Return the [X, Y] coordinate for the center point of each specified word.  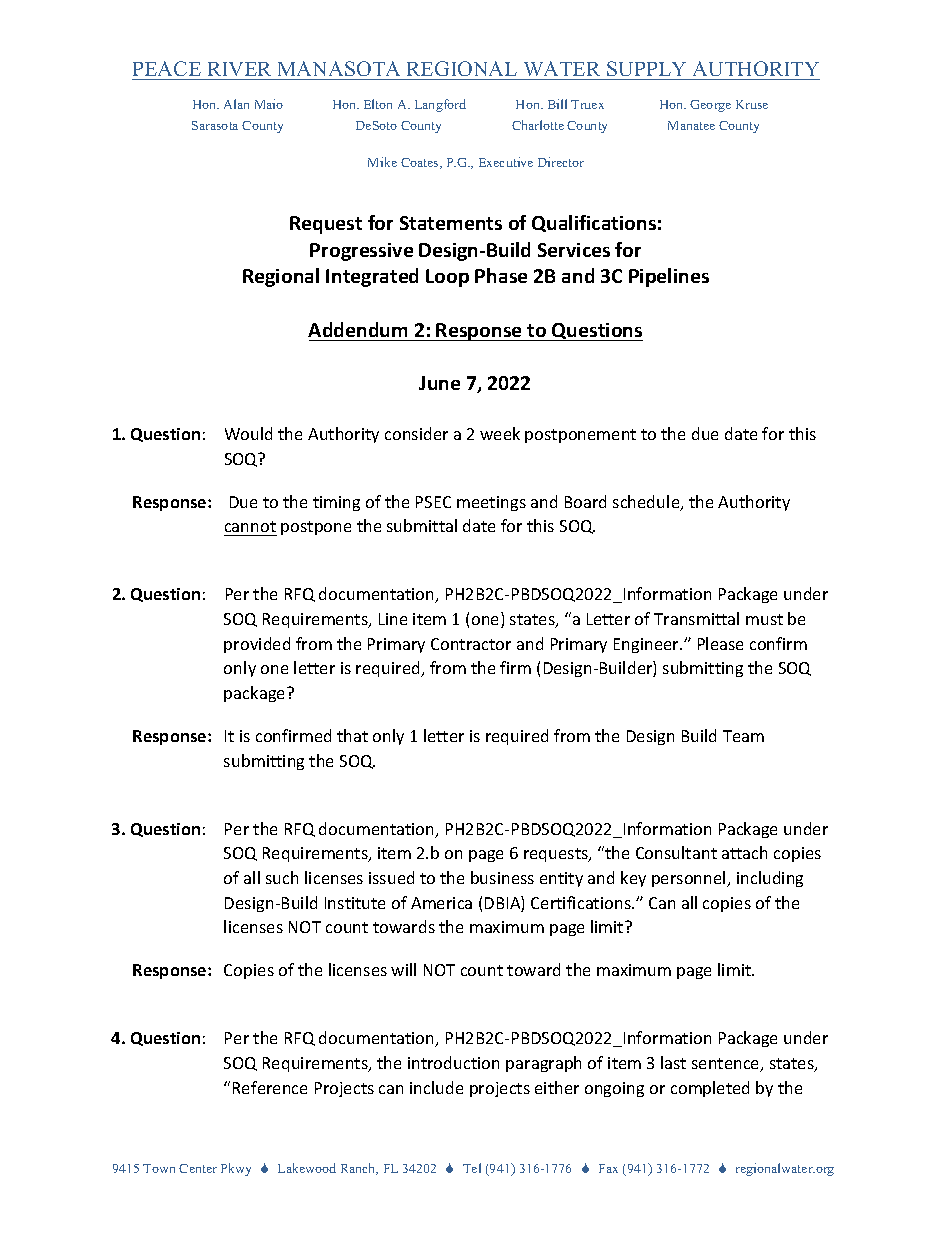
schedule [647, 503]
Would [248, 433]
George [710, 106]
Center [198, 1168]
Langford [440, 105]
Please [720, 643]
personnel [690, 879]
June [439, 383]
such [282, 877]
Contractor [471, 644]
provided [257, 645]
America [441, 903]
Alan [236, 104]
